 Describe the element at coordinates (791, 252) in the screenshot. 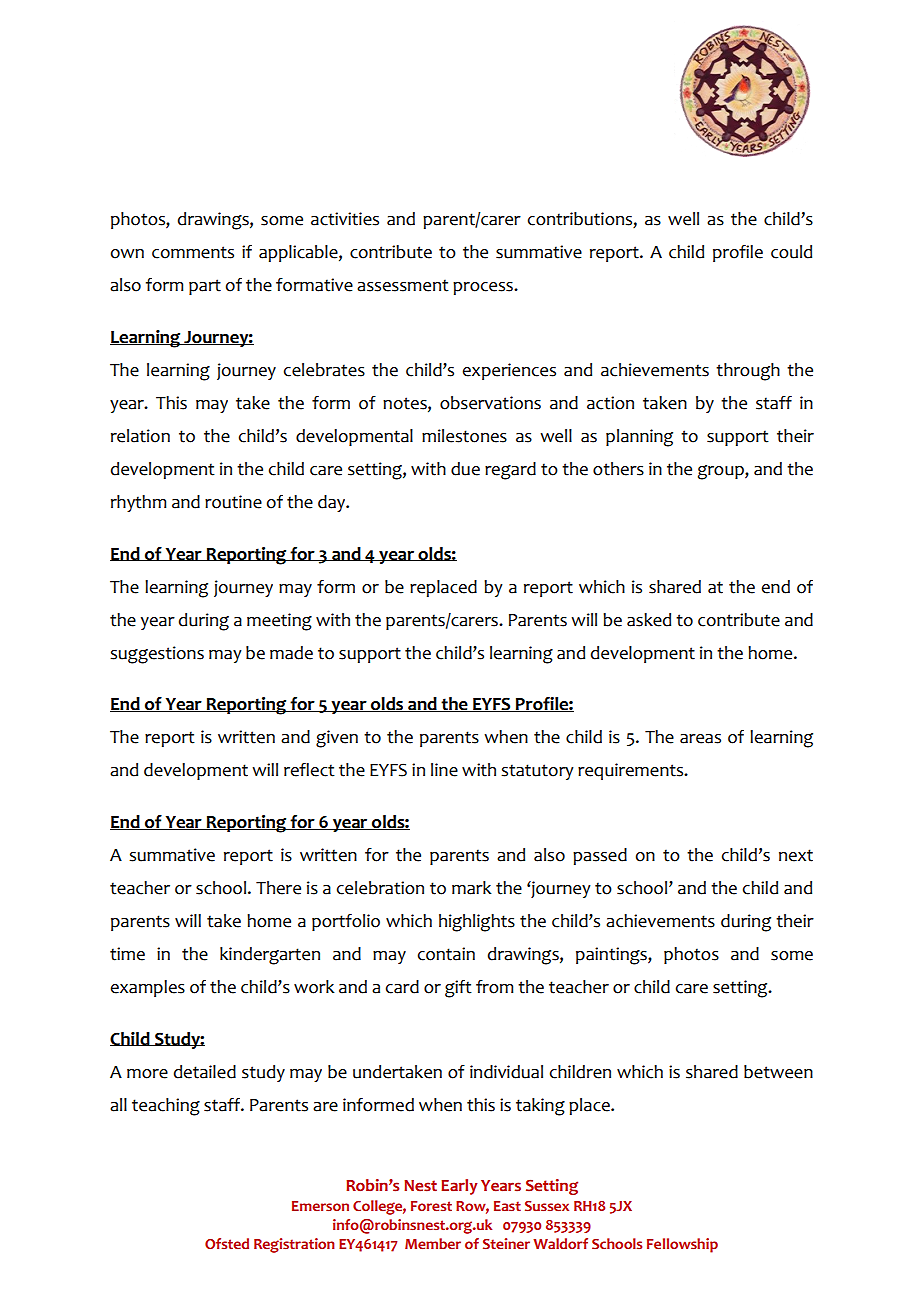

I see `could` at that location.
